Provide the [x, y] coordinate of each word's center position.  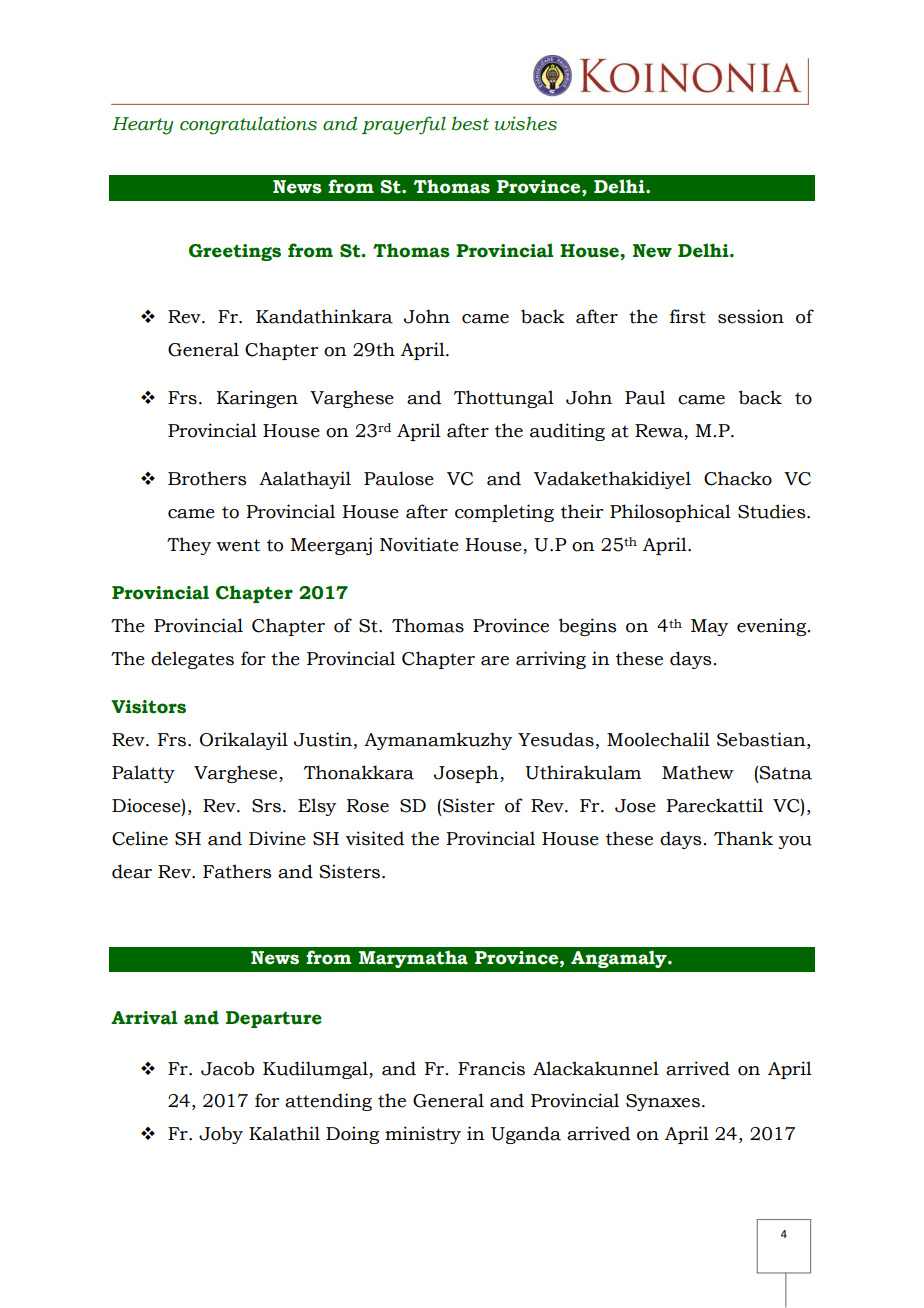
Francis [491, 1068]
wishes [526, 123]
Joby [221, 1135]
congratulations [248, 125]
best [470, 123]
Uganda [526, 1135]
